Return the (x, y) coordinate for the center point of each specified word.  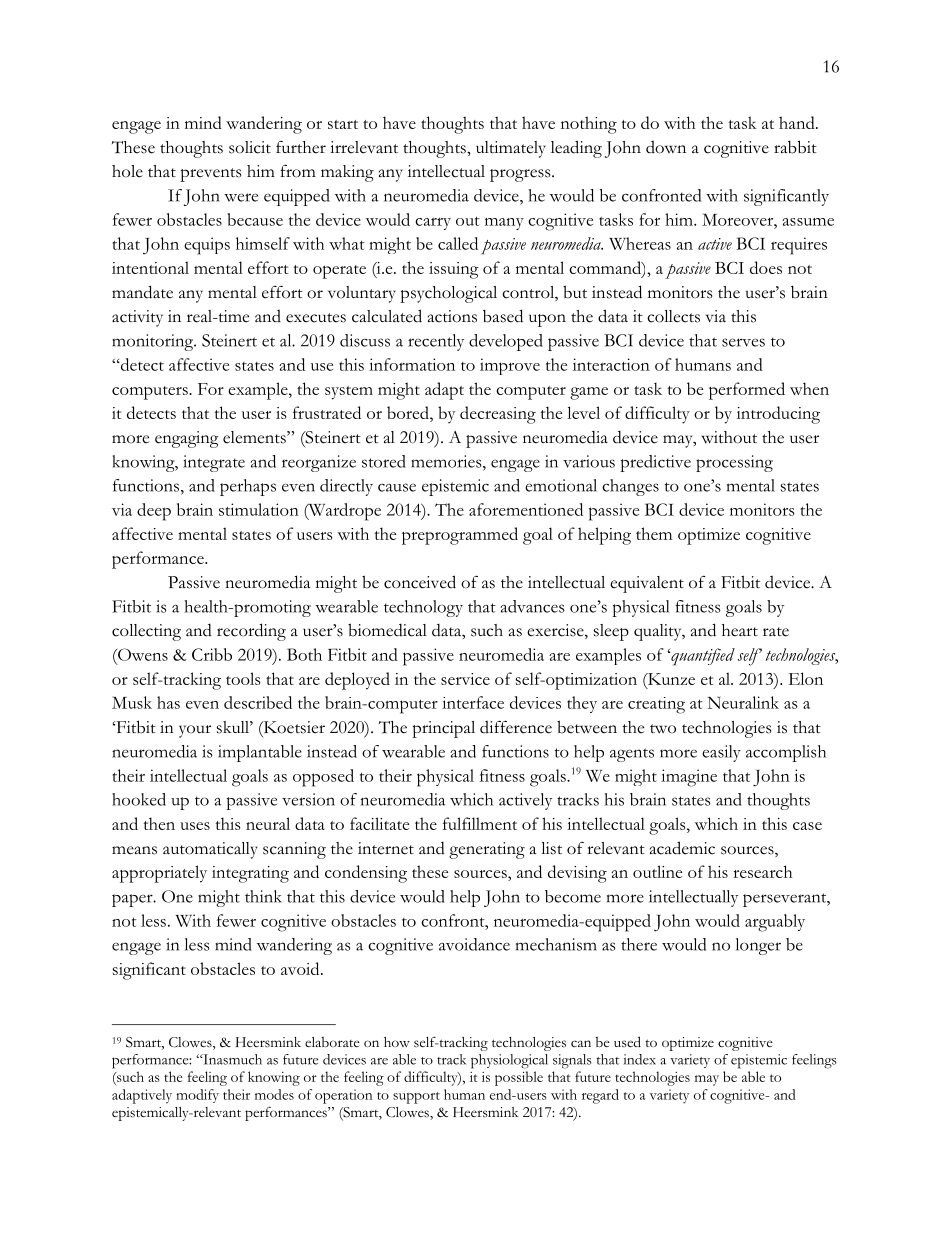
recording (251, 632)
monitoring (154, 342)
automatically (210, 850)
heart (740, 630)
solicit (250, 147)
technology (423, 608)
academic (682, 848)
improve (510, 366)
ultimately (511, 149)
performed (747, 391)
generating (487, 850)
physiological (509, 1061)
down (666, 147)
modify (197, 1096)
